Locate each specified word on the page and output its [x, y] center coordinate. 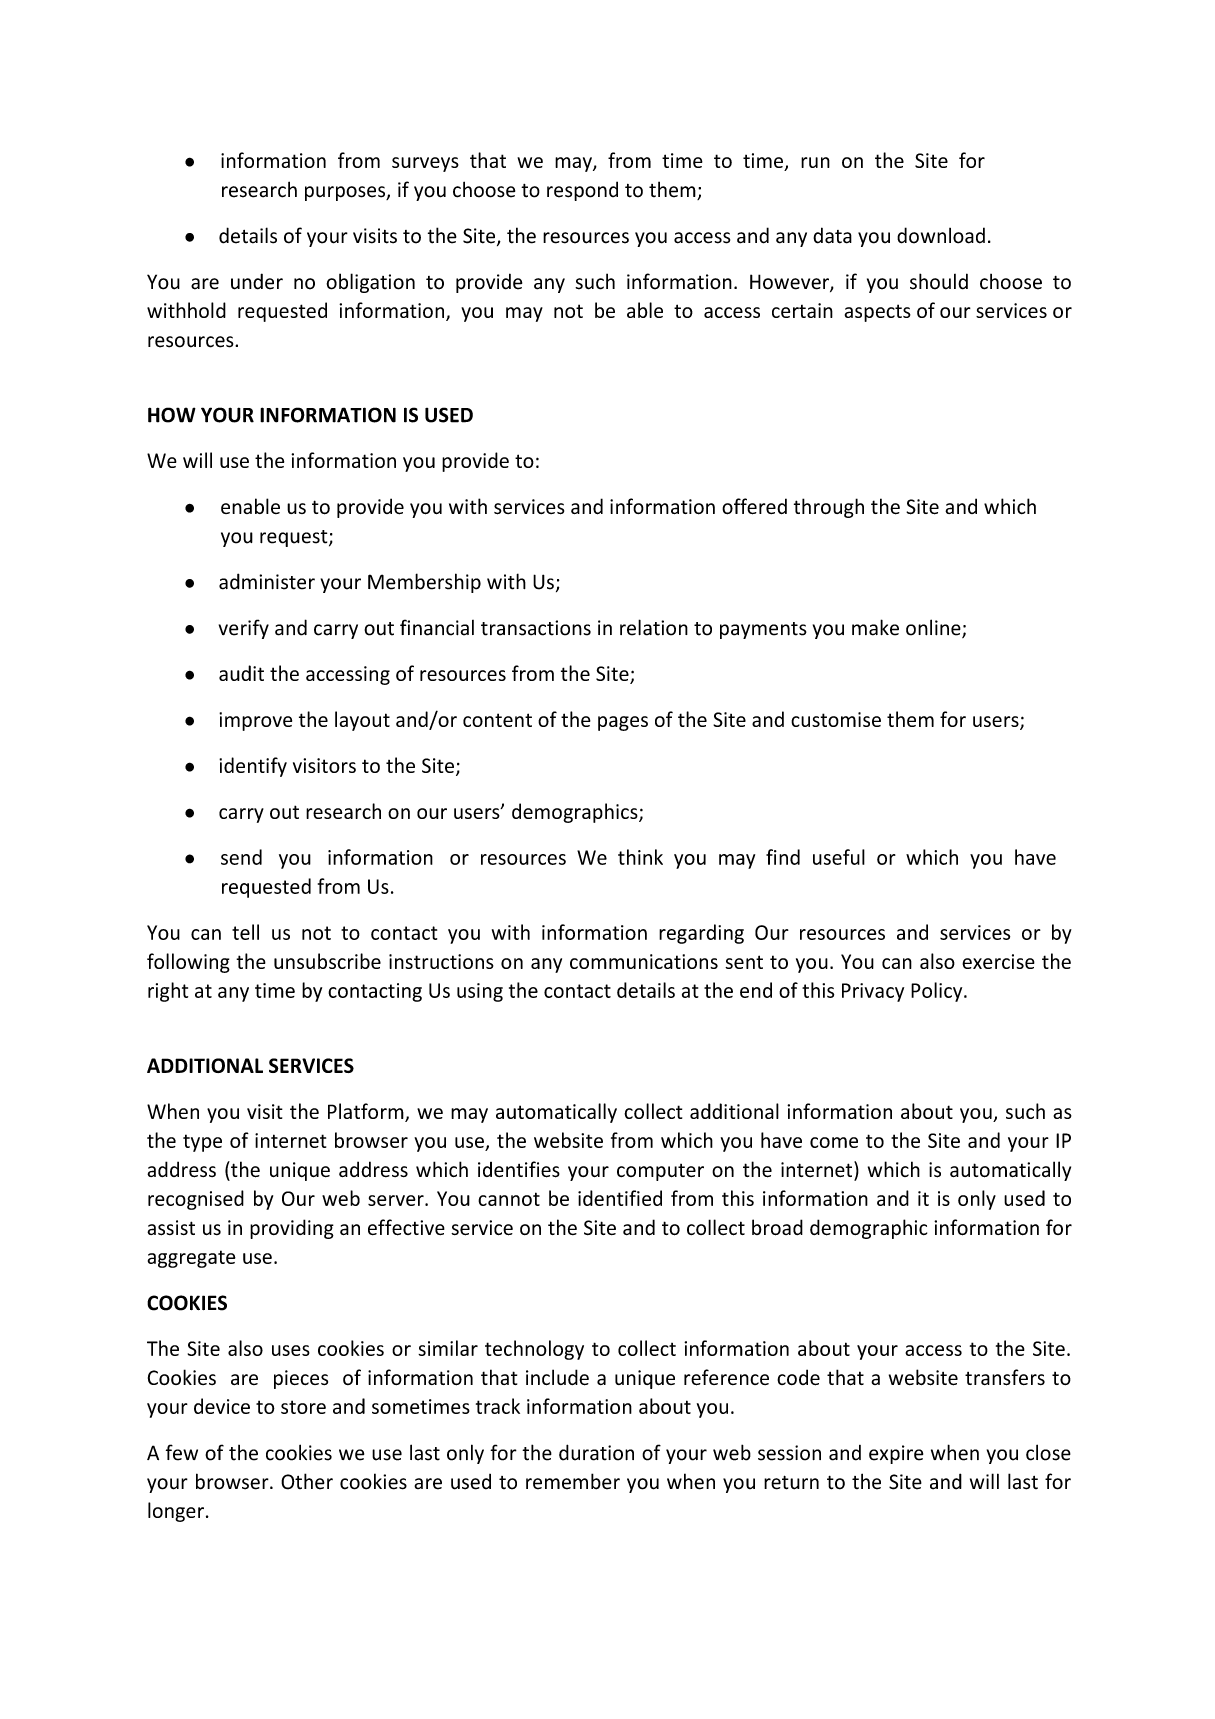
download [941, 235]
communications [644, 961]
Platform [367, 1112]
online [934, 628]
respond [582, 191]
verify [244, 629]
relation [654, 627]
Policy [938, 992]
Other [307, 1481]
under [257, 281]
